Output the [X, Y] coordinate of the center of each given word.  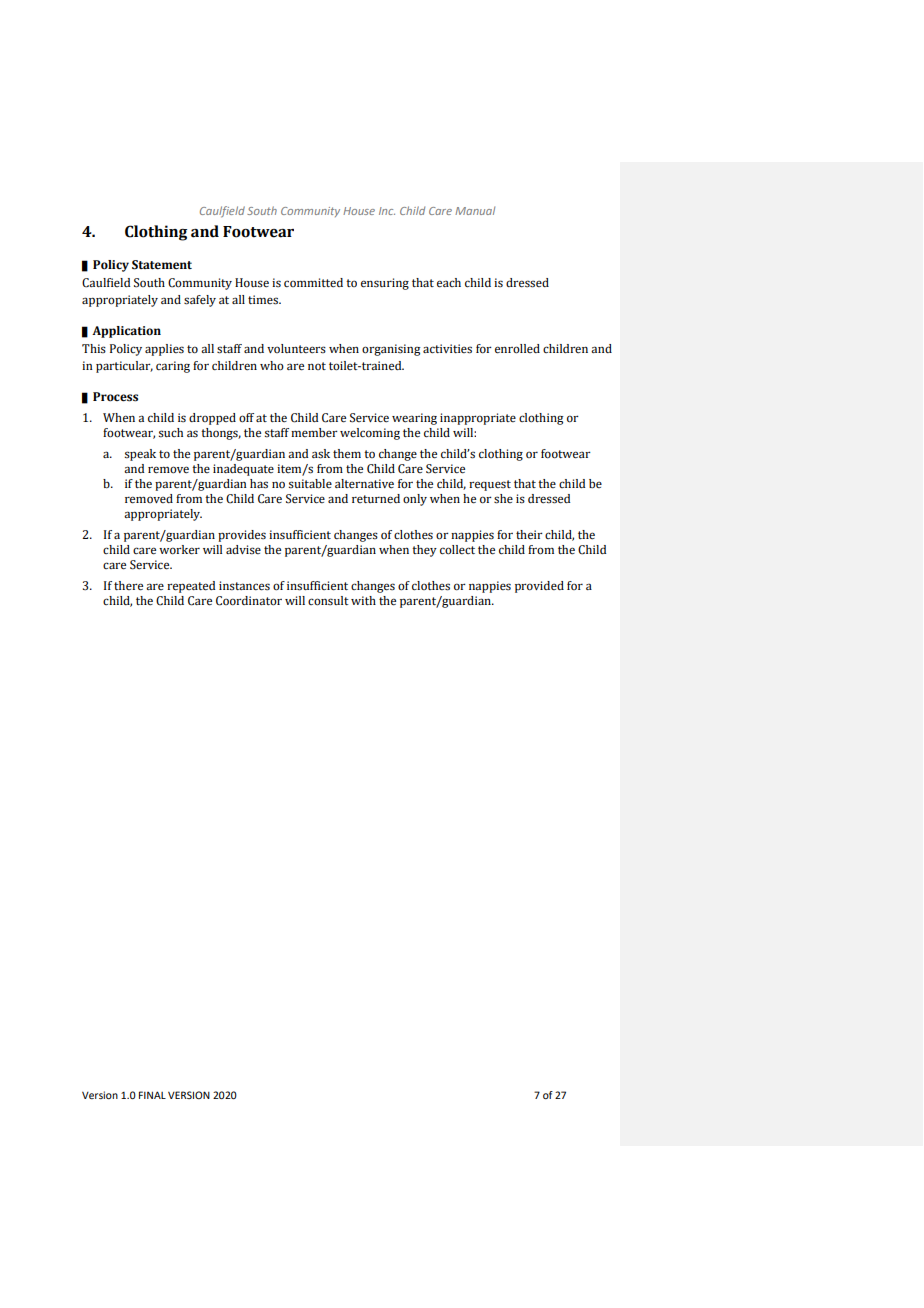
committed [313, 283]
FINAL [152, 1095]
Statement [162, 265]
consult [328, 601]
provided [539, 587]
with [363, 600]
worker [179, 550]
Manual [475, 210]
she [503, 499]
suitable [310, 484]
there [128, 586]
